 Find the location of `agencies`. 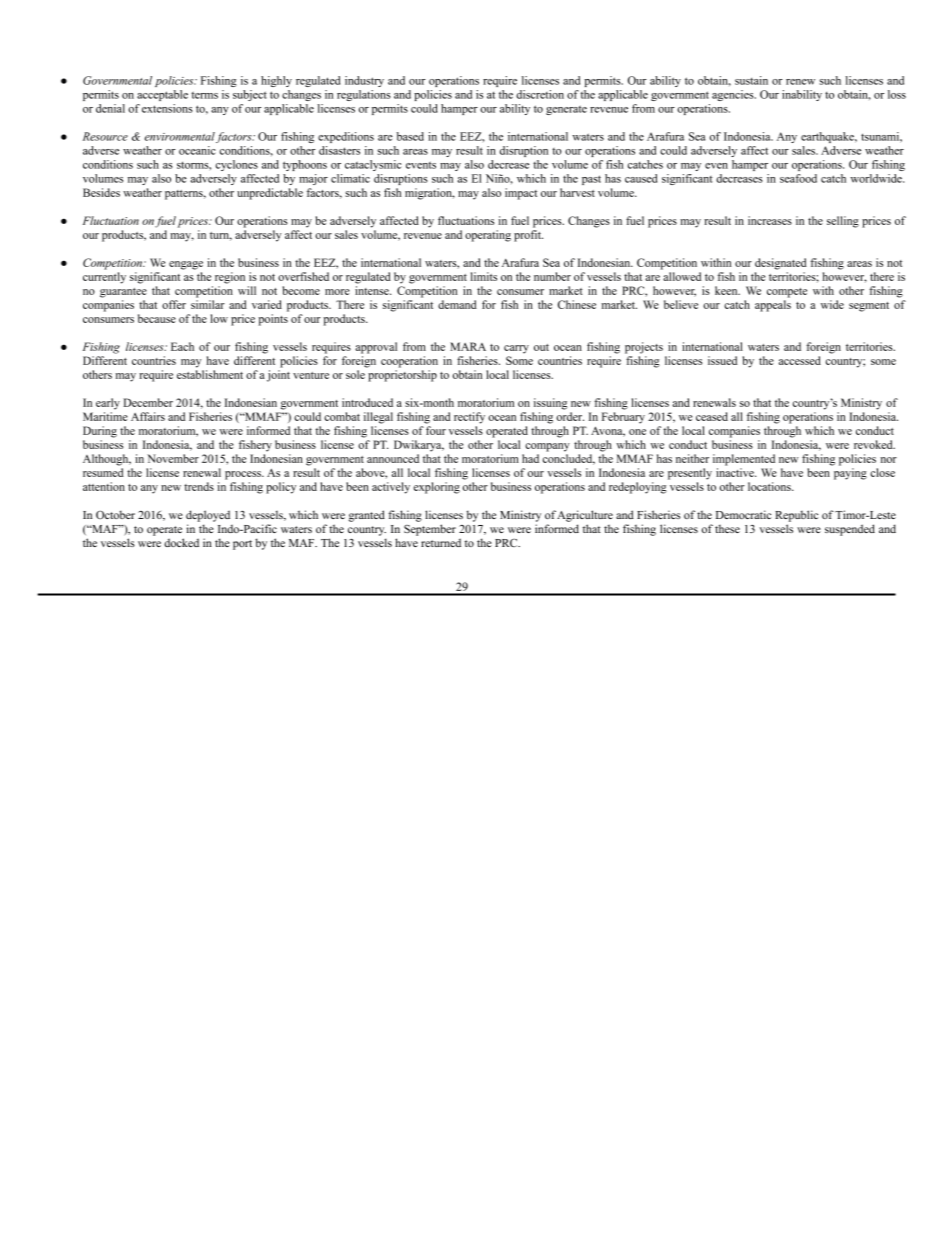

agencies is located at coordinates (734, 95).
